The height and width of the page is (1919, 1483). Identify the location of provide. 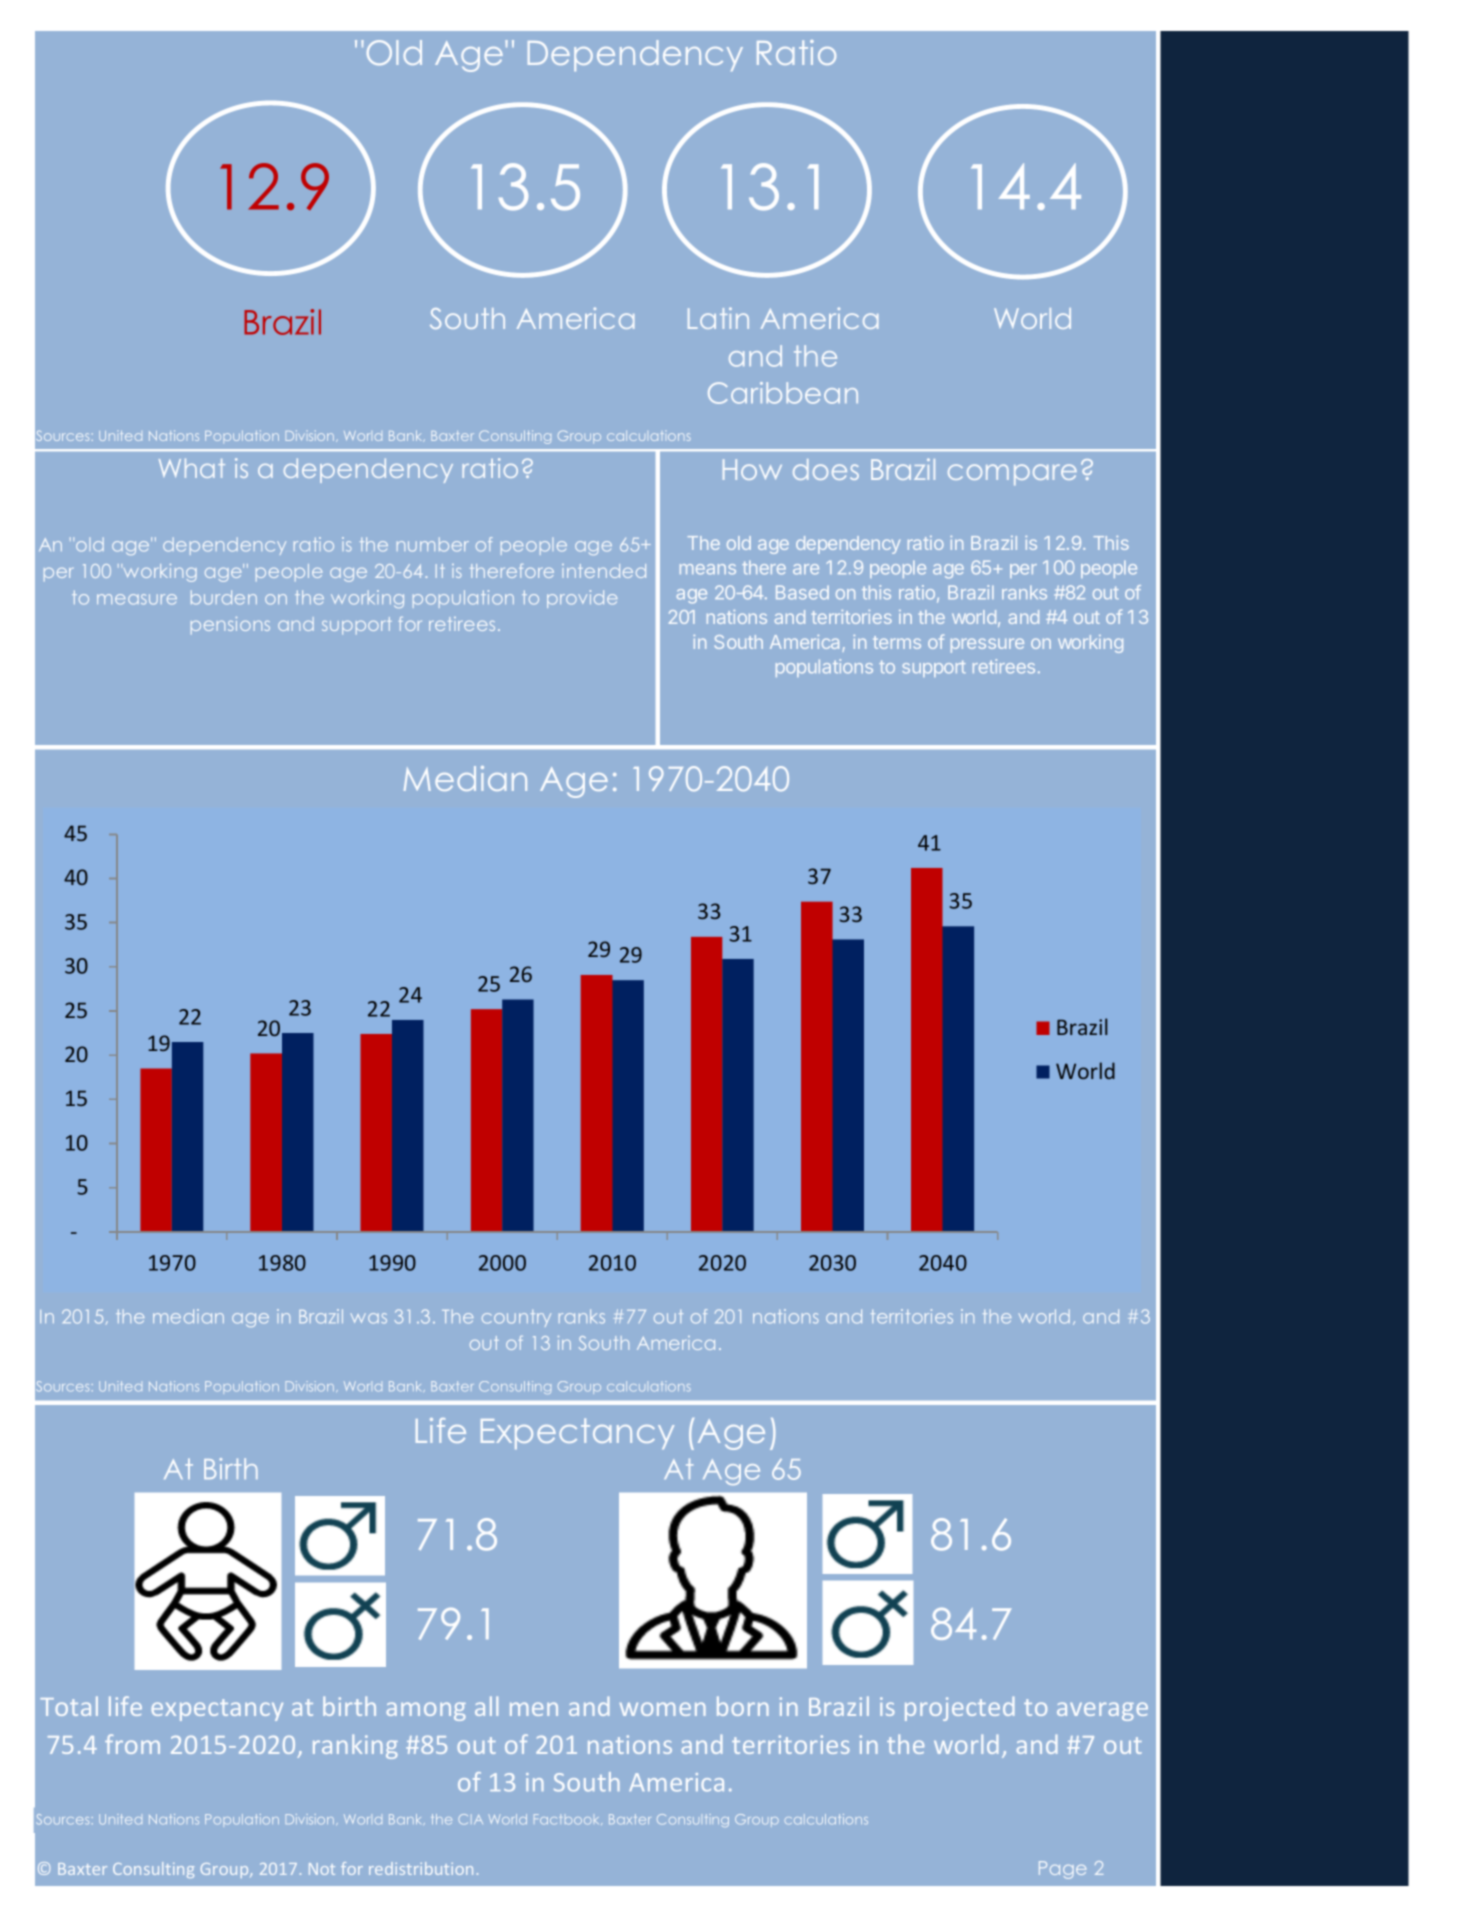
(582, 599).
